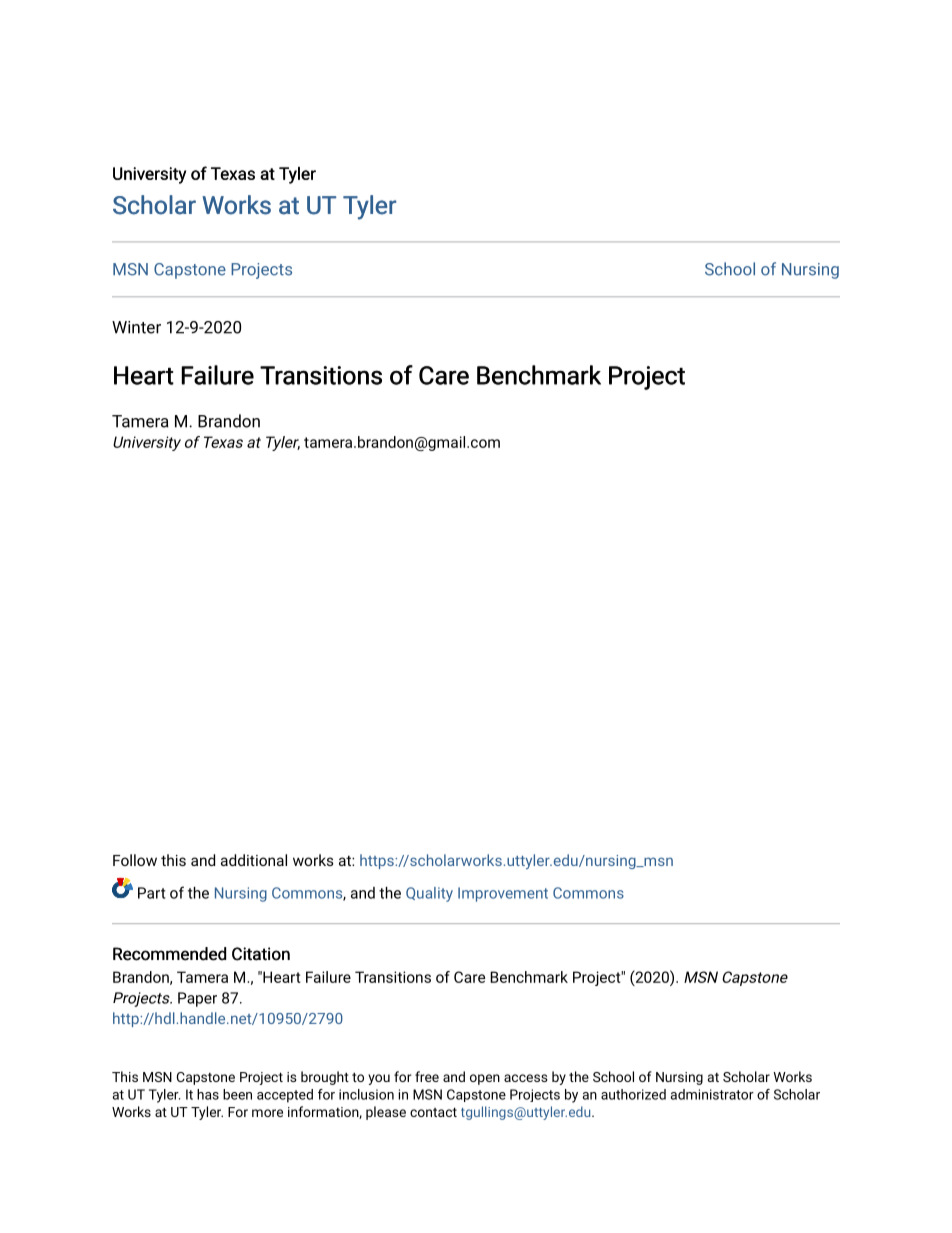  What do you see at coordinates (503, 894) in the page?
I see `Improvement` at bounding box center [503, 894].
